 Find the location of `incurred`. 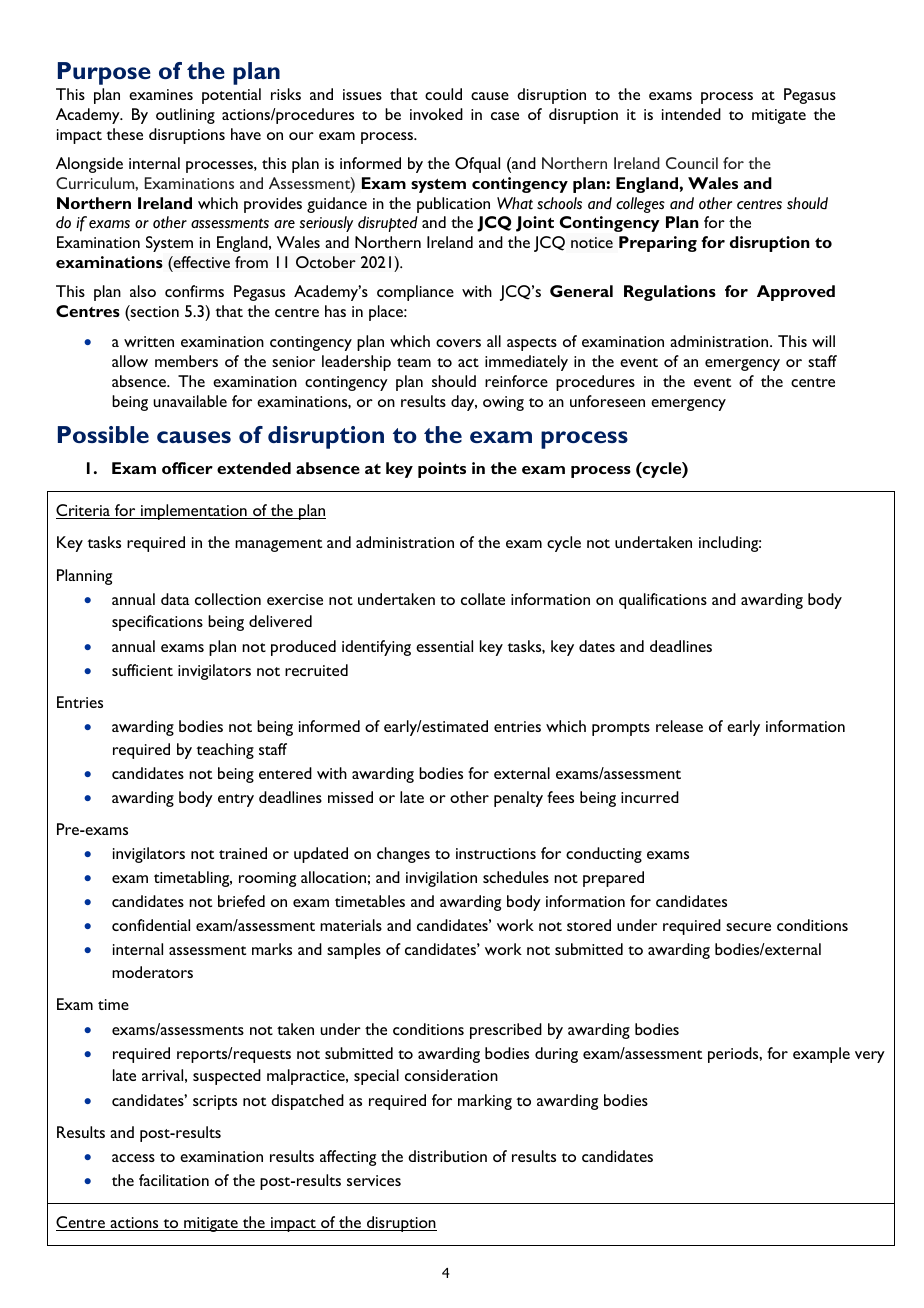

incurred is located at coordinates (650, 797).
